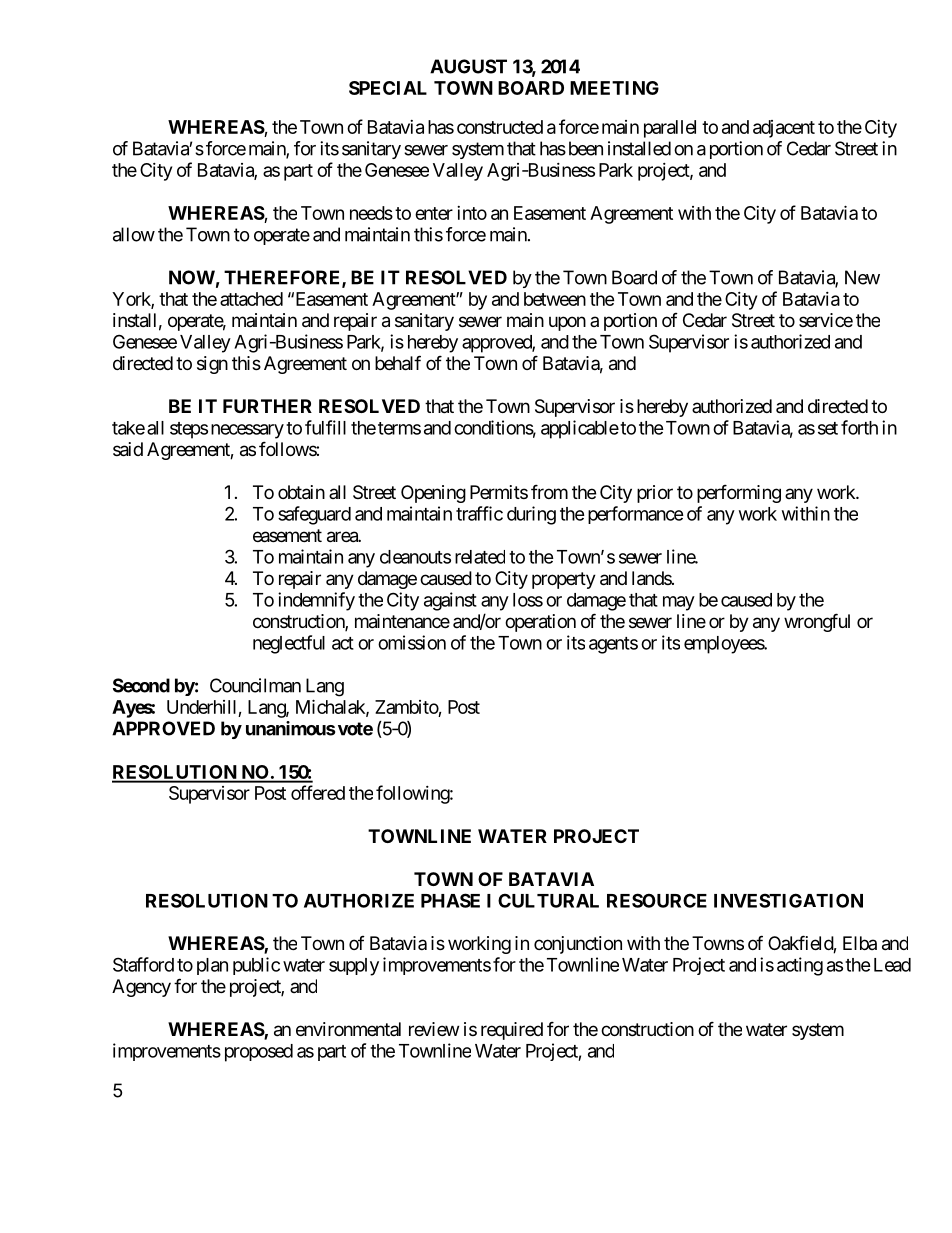 This document has height=1233, width=952. What do you see at coordinates (817, 622) in the document?
I see `wrongful` at bounding box center [817, 622].
